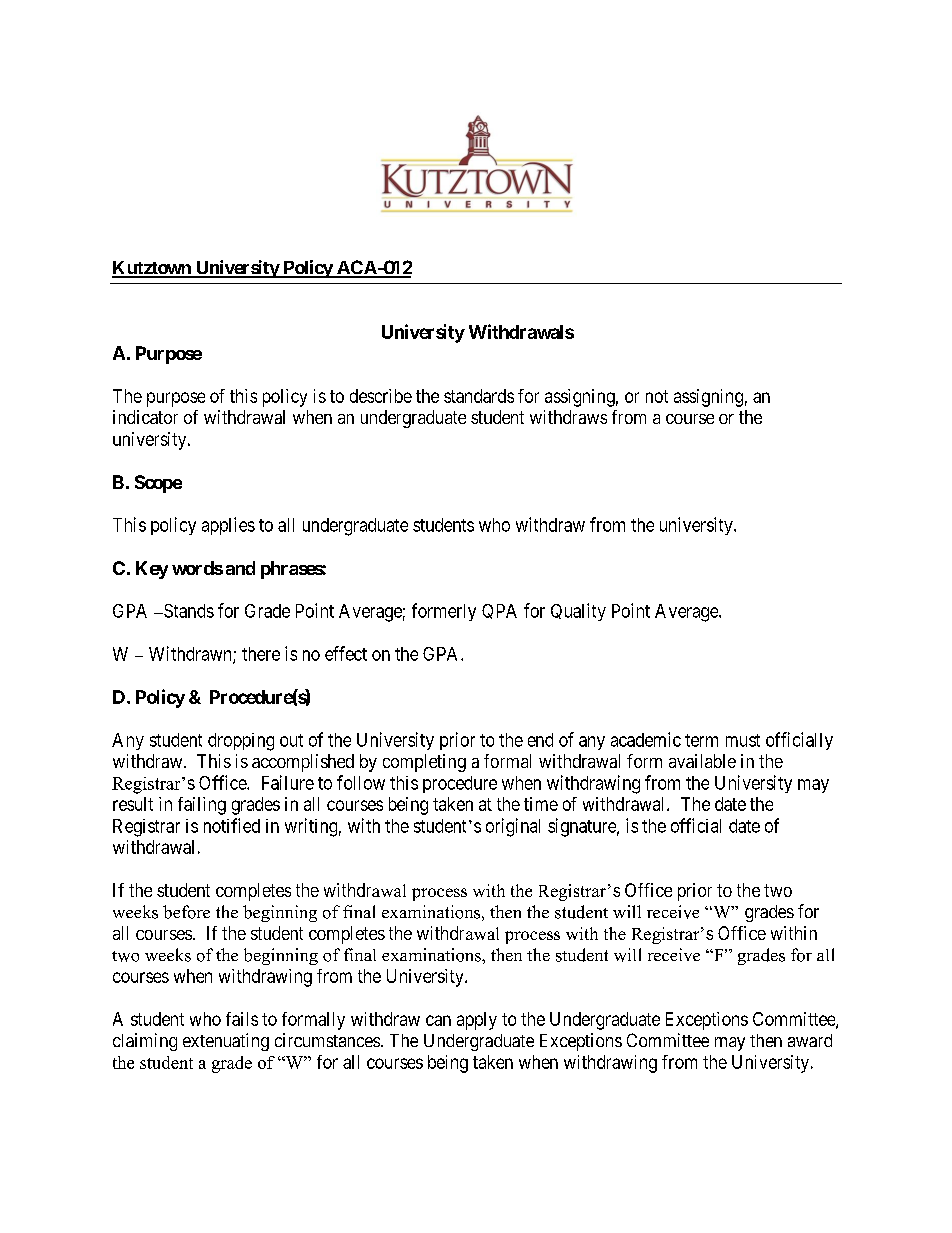 The width and height of the screenshot is (952, 1233). Describe the element at coordinates (477, 1021) in the screenshot. I see `apply` at that location.
